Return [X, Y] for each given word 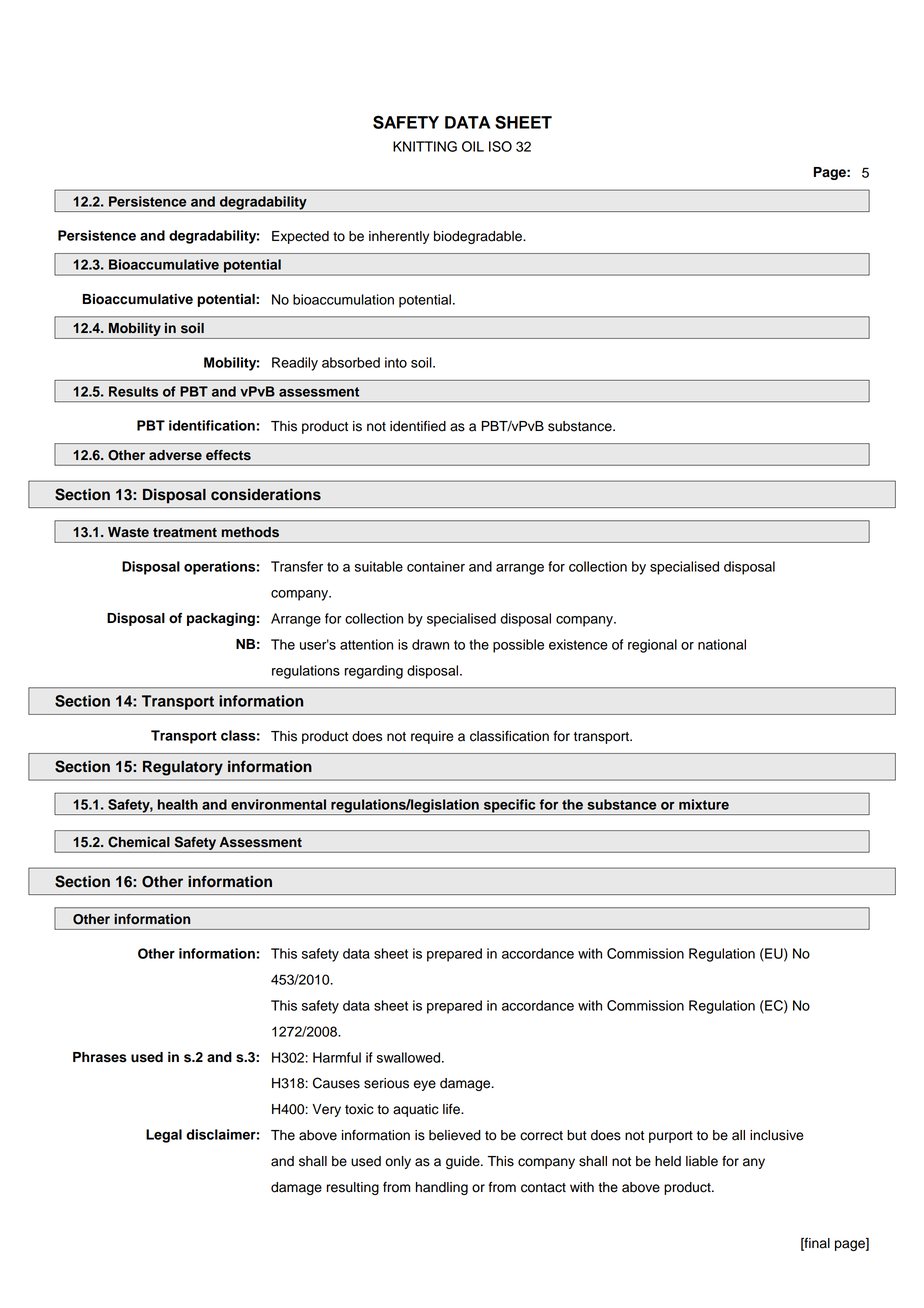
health [178, 804]
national [722, 644]
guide [464, 1162]
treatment [185, 532]
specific [510, 807]
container [436, 566]
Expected [300, 237]
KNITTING [425, 146]
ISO [500, 146]
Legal [164, 1136]
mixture [704, 804]
